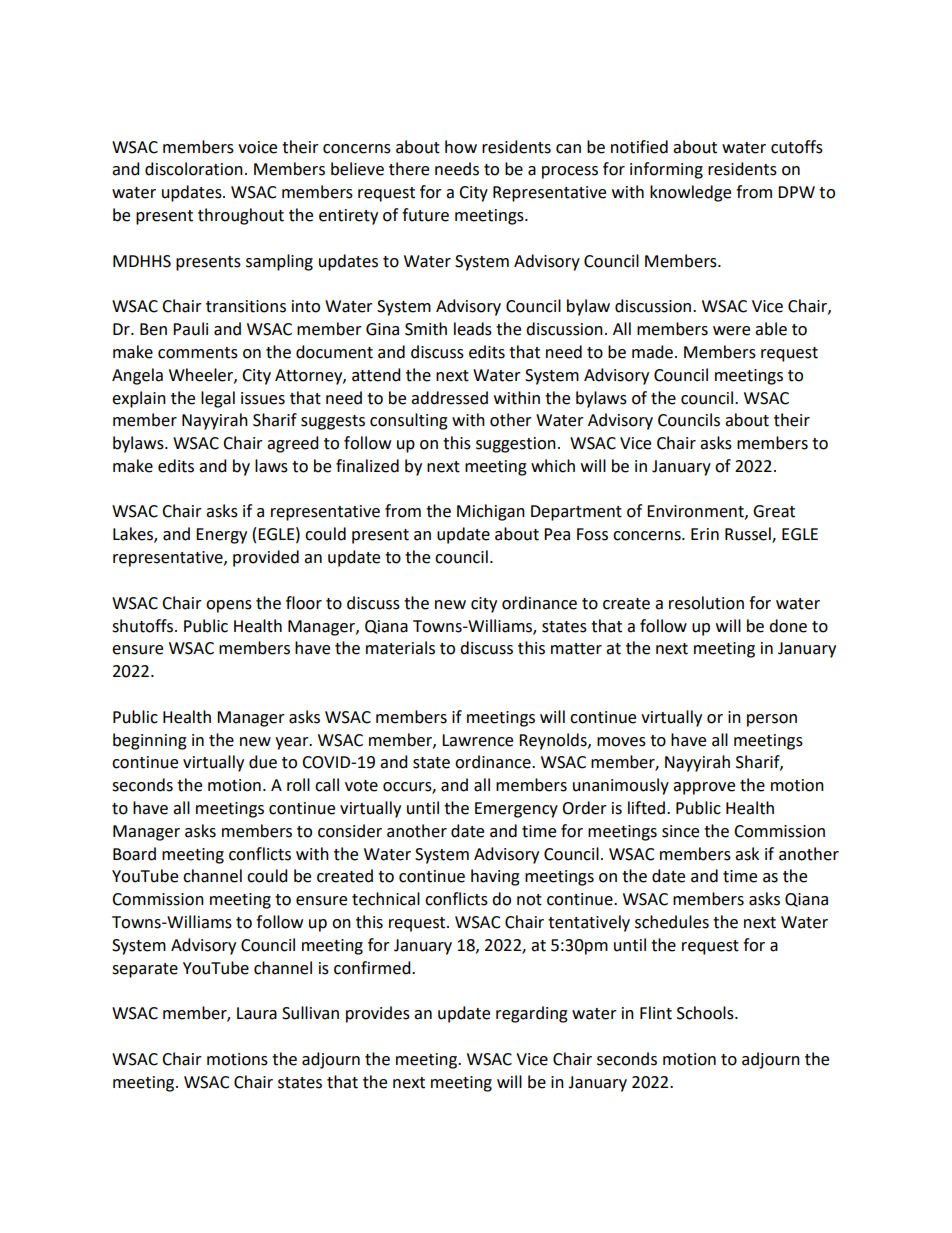 This page has height=1233, width=952. Describe the element at coordinates (690, 193) in the page. I see `knowledge` at that location.
